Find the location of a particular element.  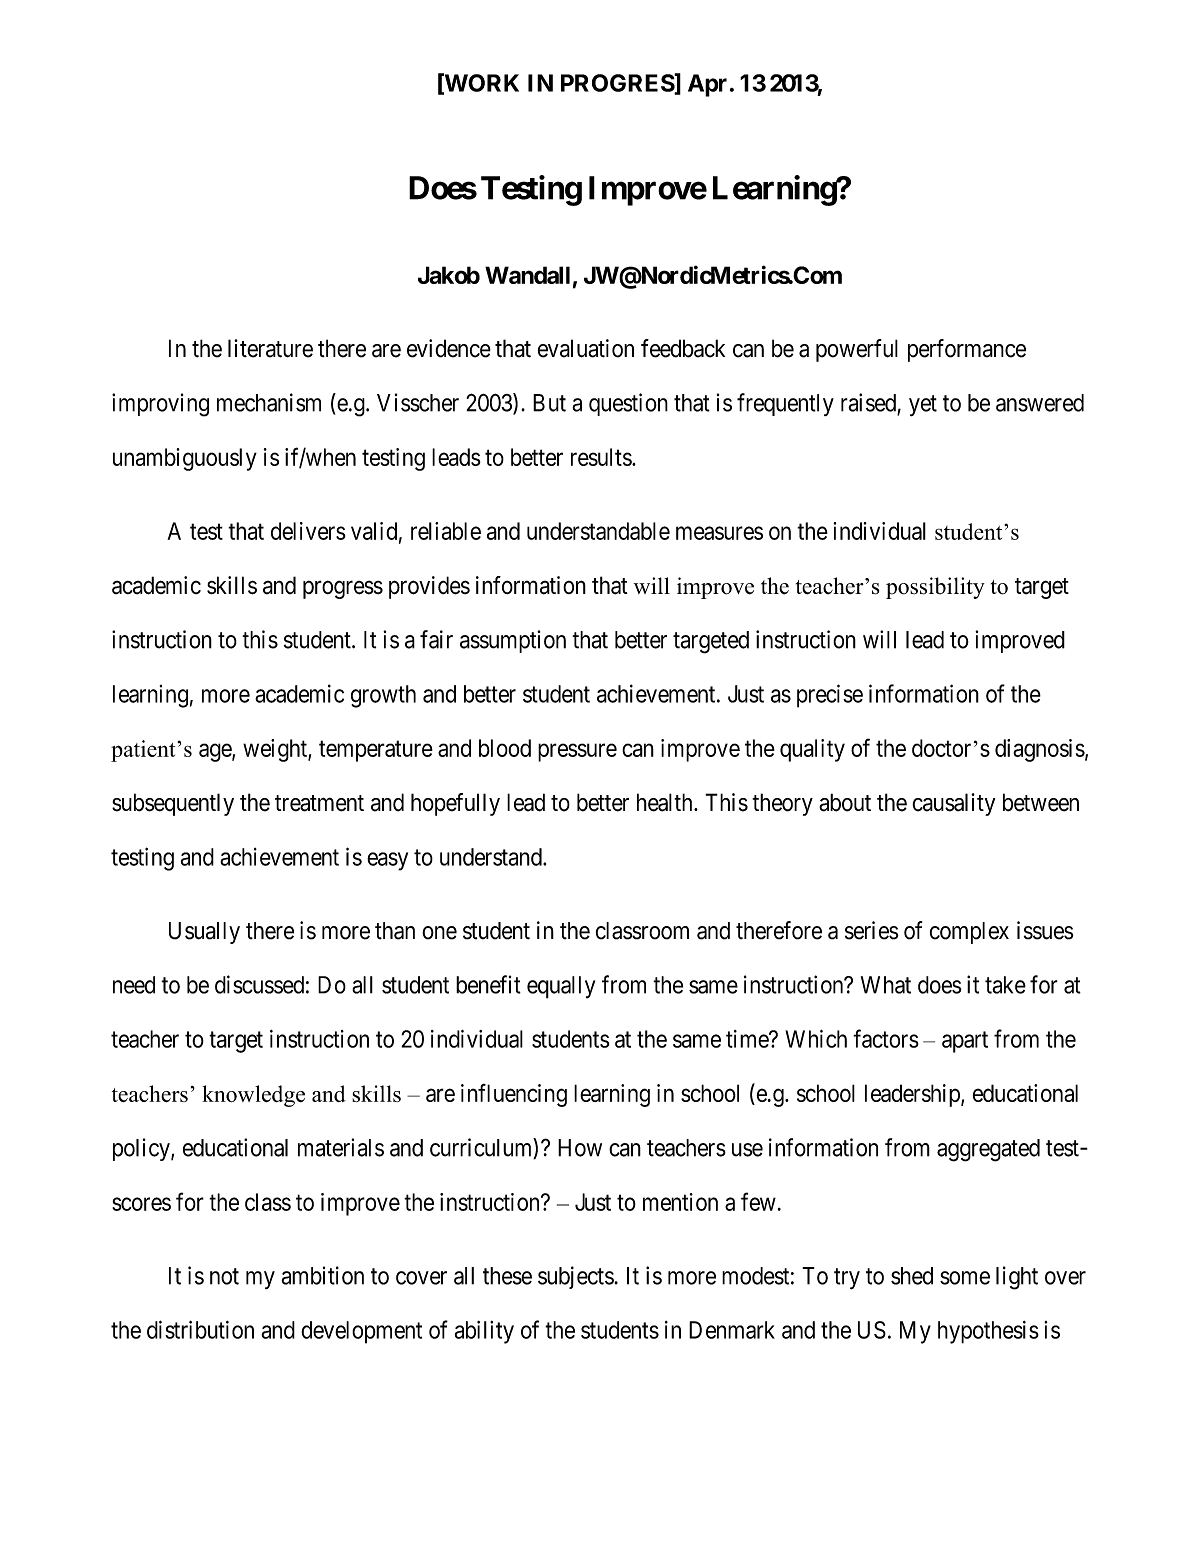

performance is located at coordinates (967, 350).
